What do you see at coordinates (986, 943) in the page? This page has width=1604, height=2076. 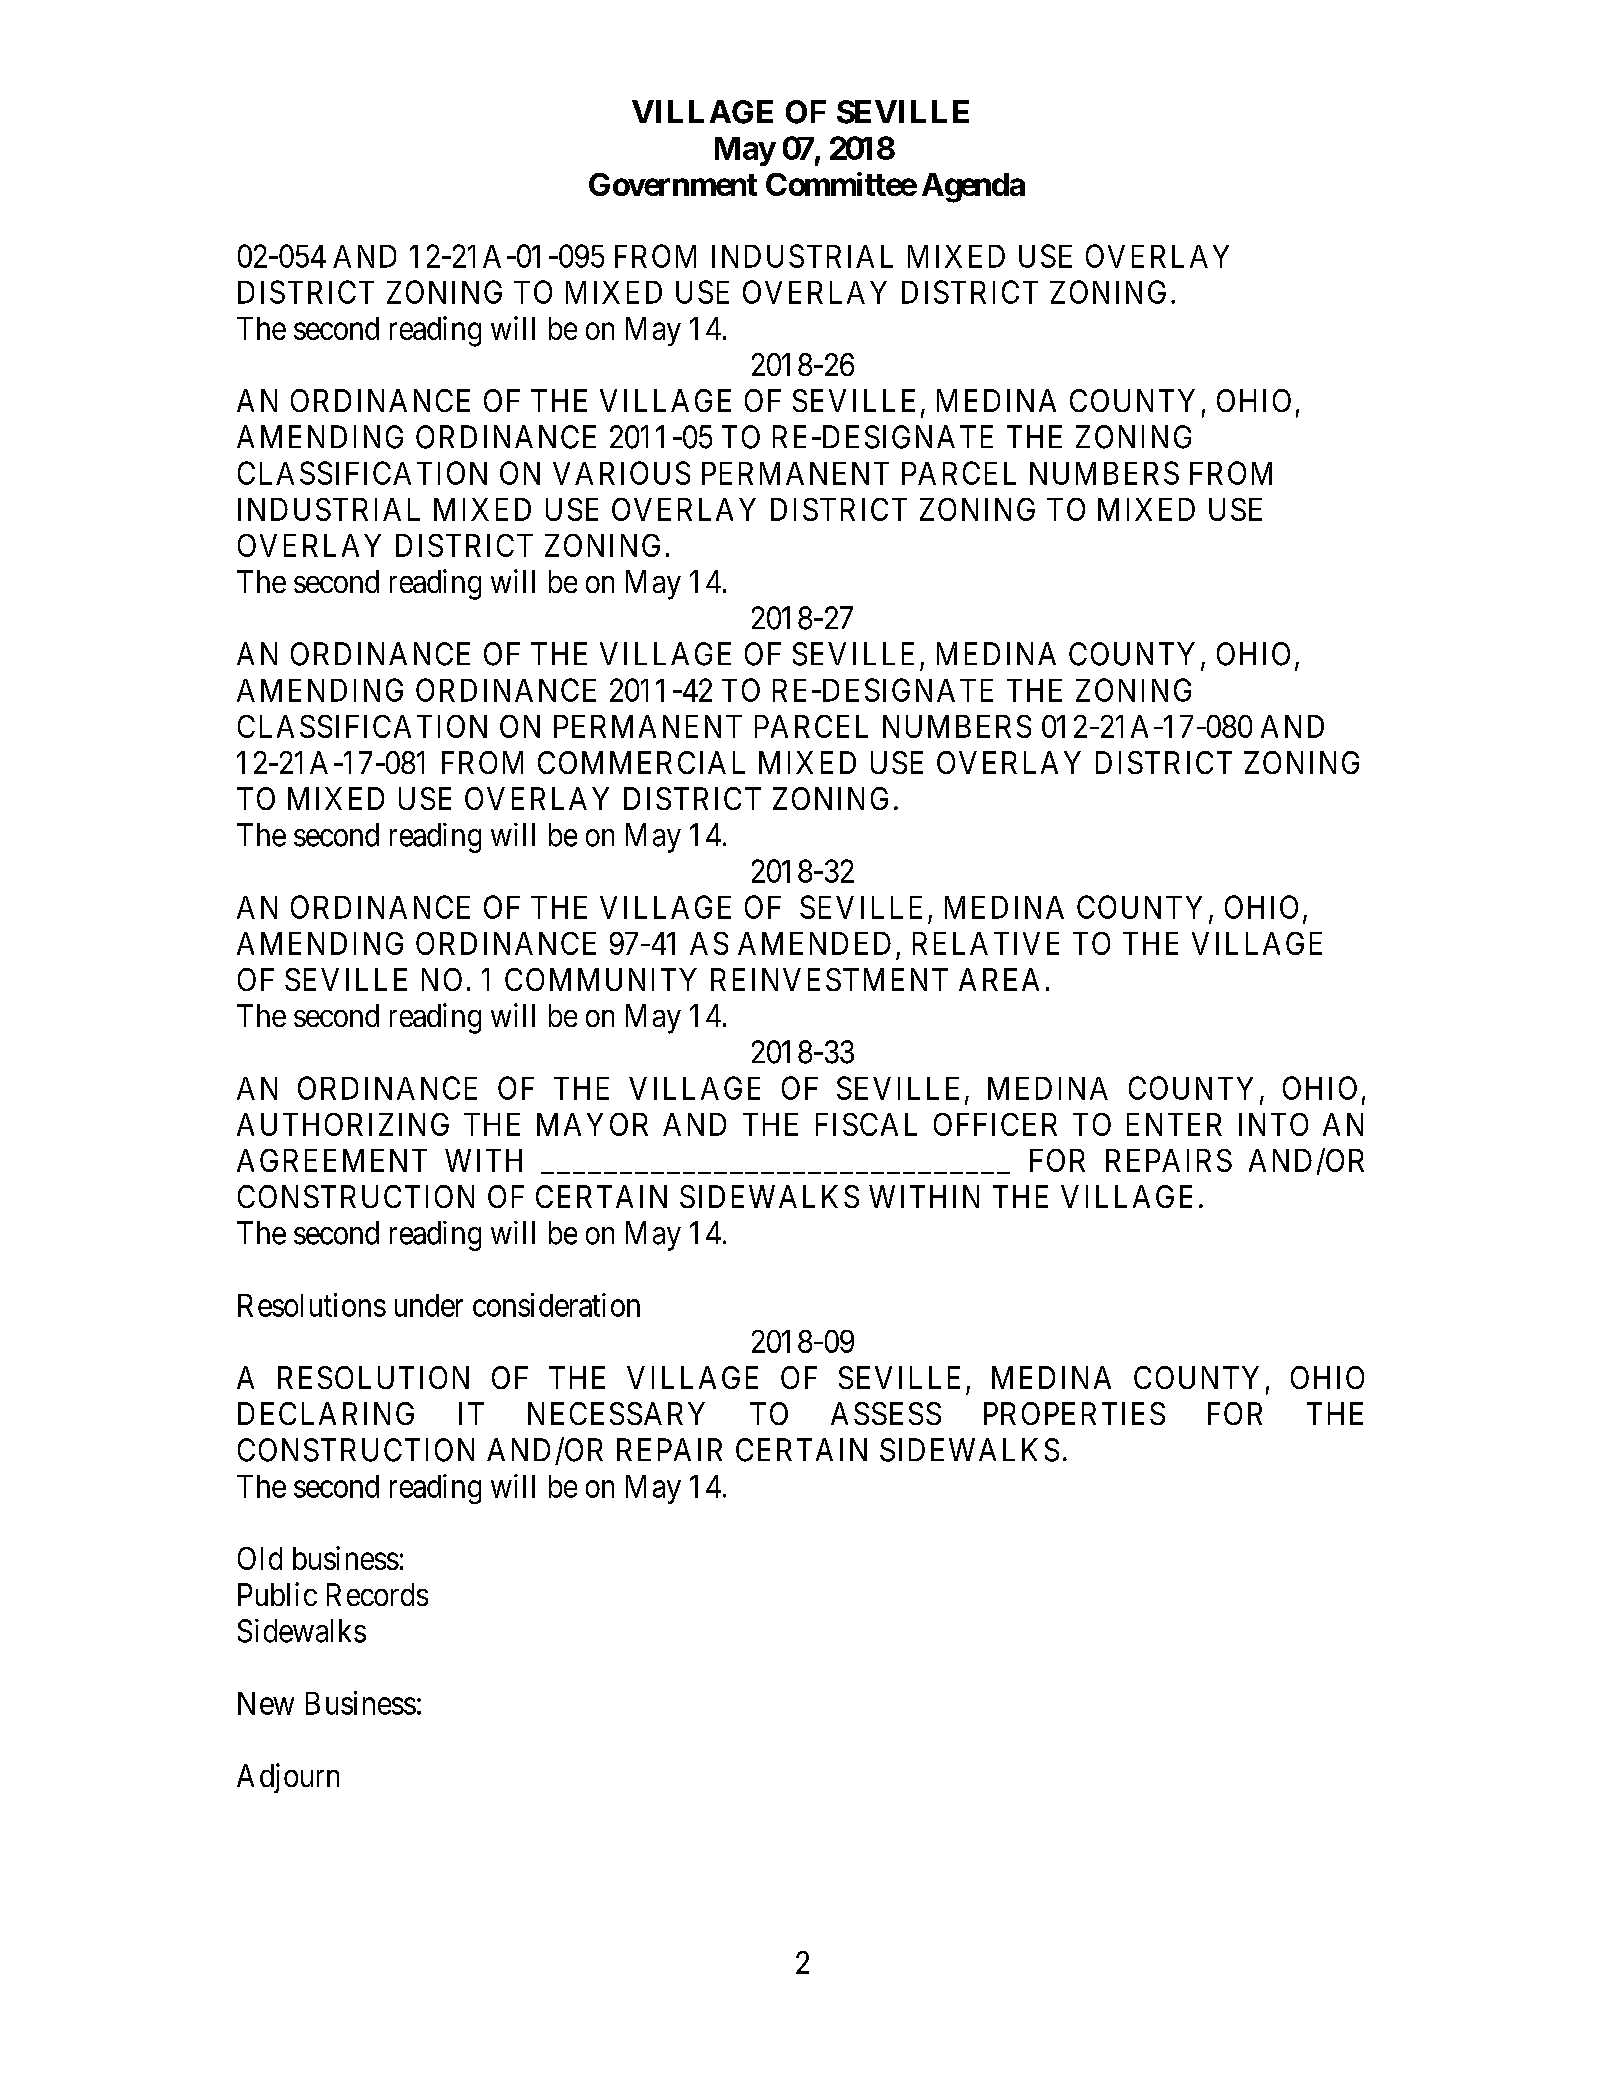 I see `RELATIVE` at bounding box center [986, 943].
